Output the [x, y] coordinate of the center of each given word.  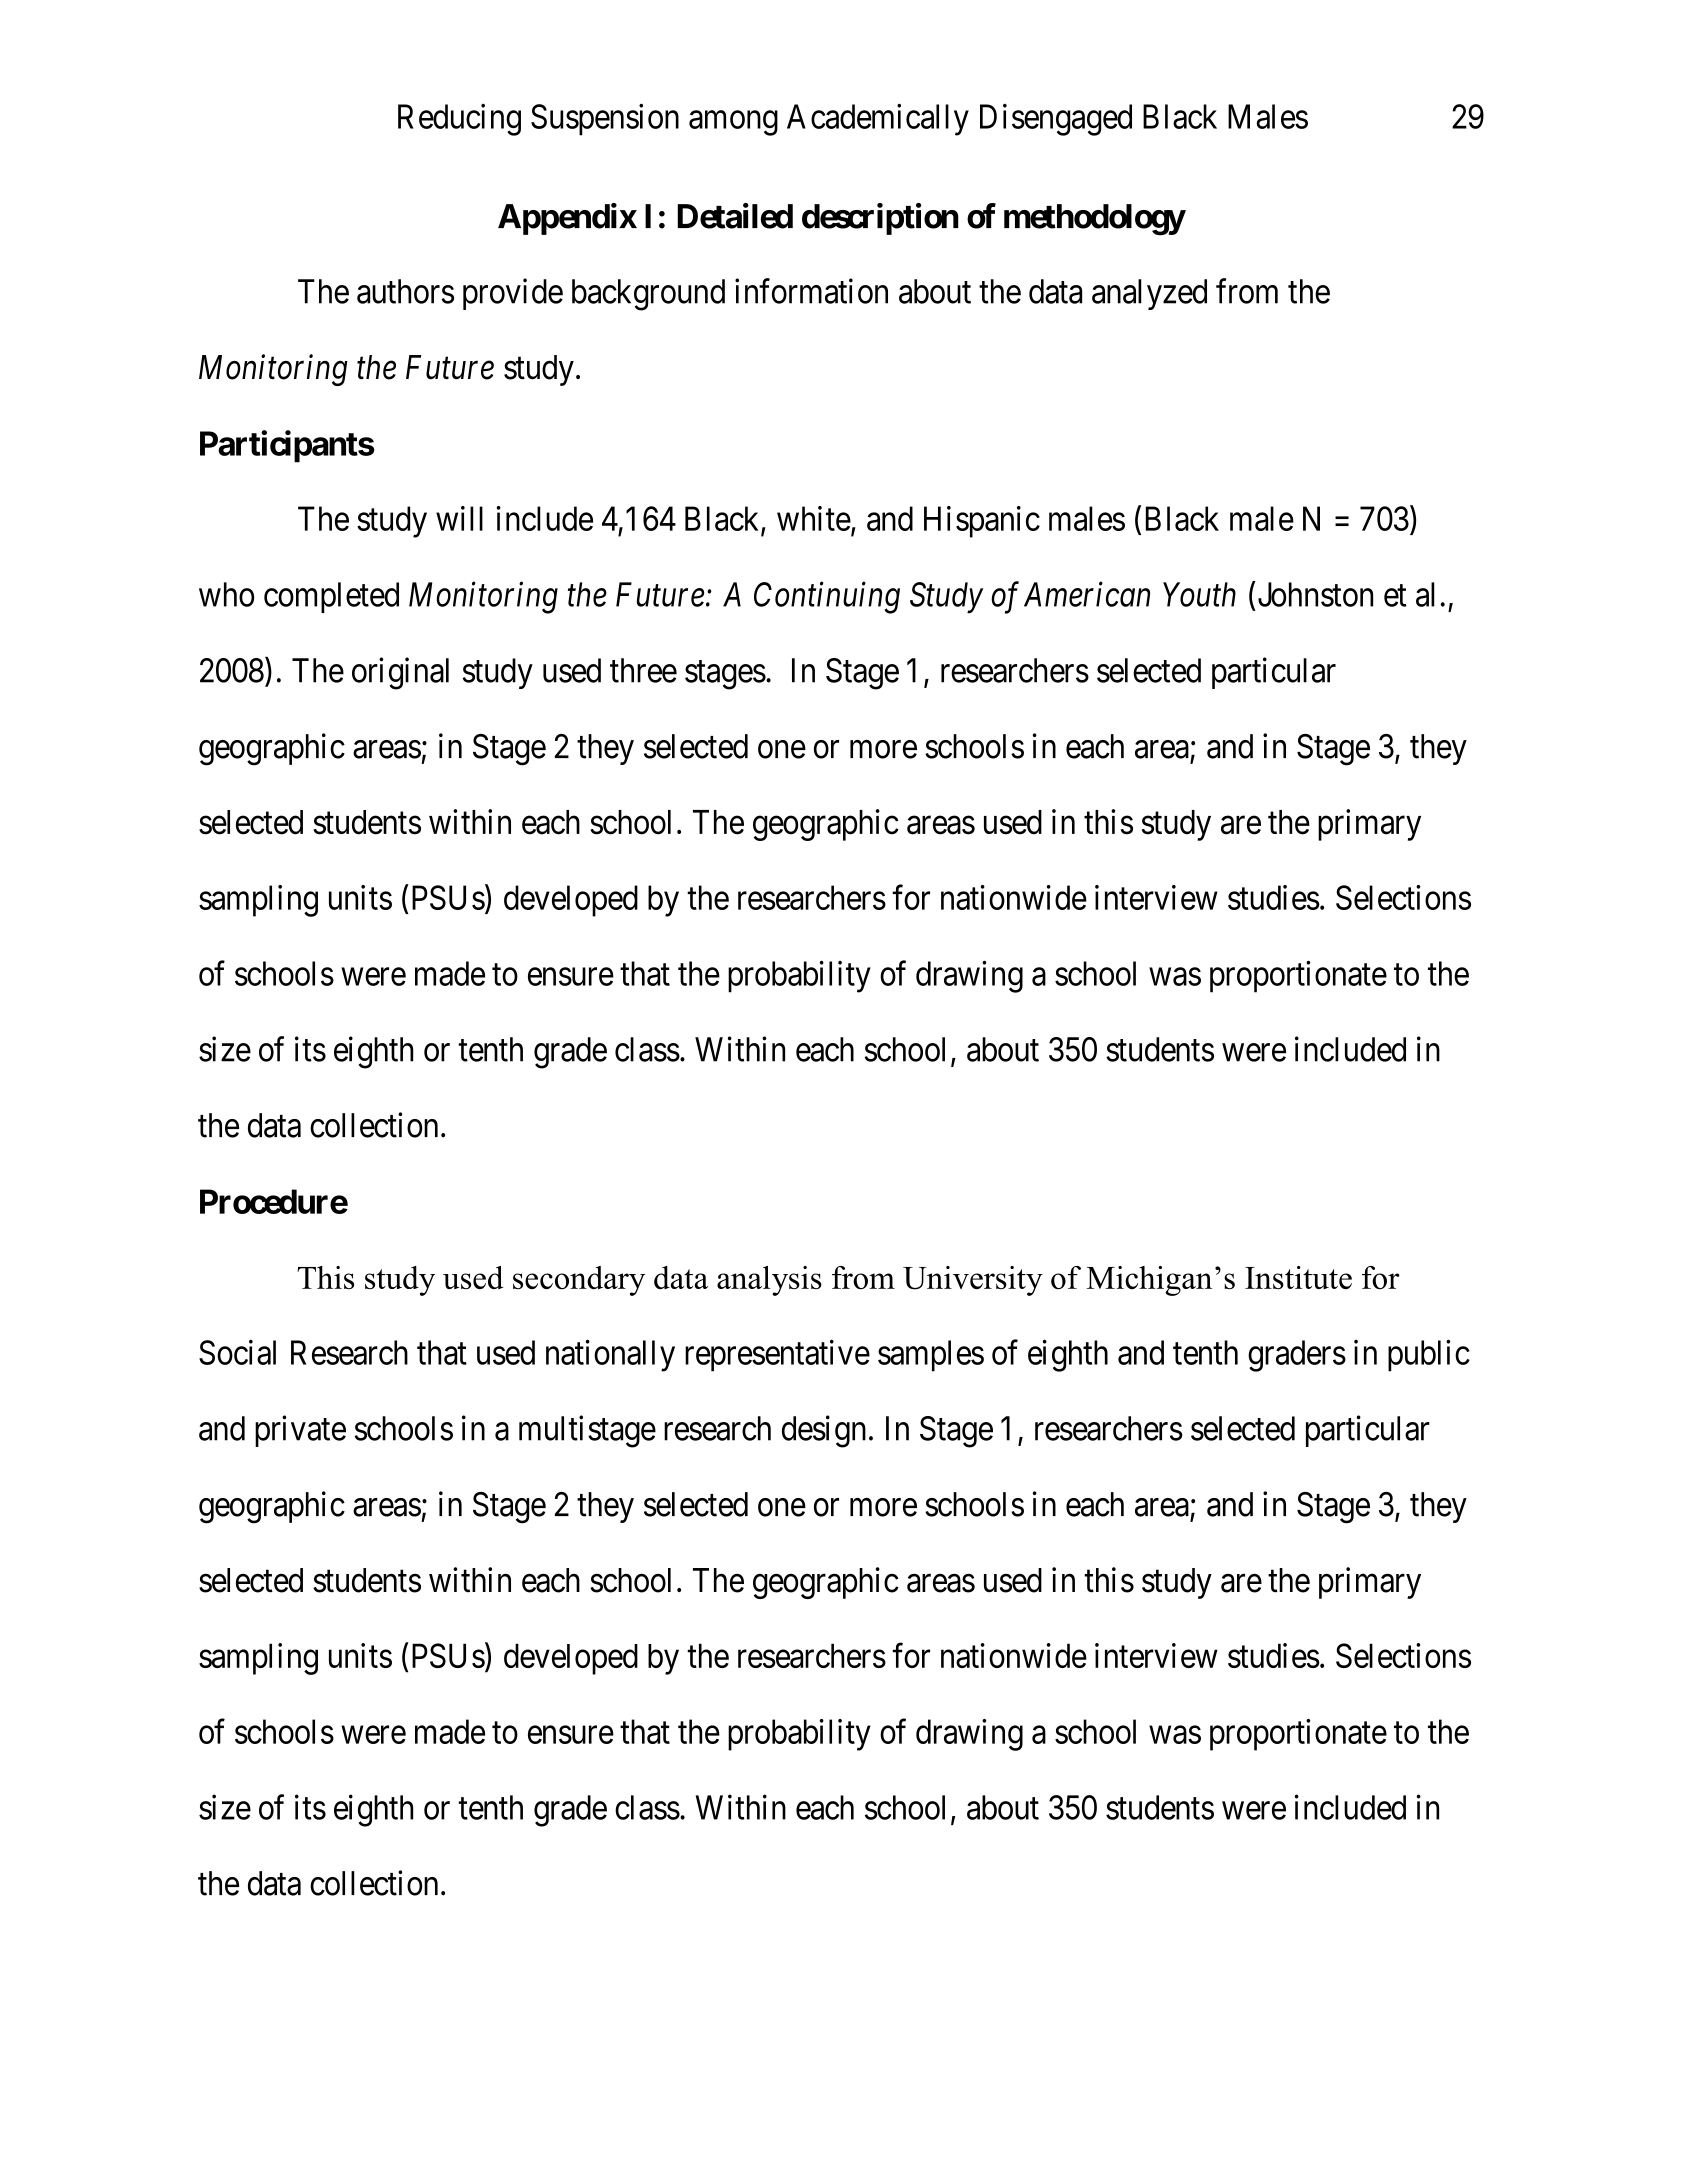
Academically [878, 120]
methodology [1094, 220]
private [300, 1431]
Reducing [459, 120]
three [643, 670]
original [400, 673]
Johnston [1314, 594]
